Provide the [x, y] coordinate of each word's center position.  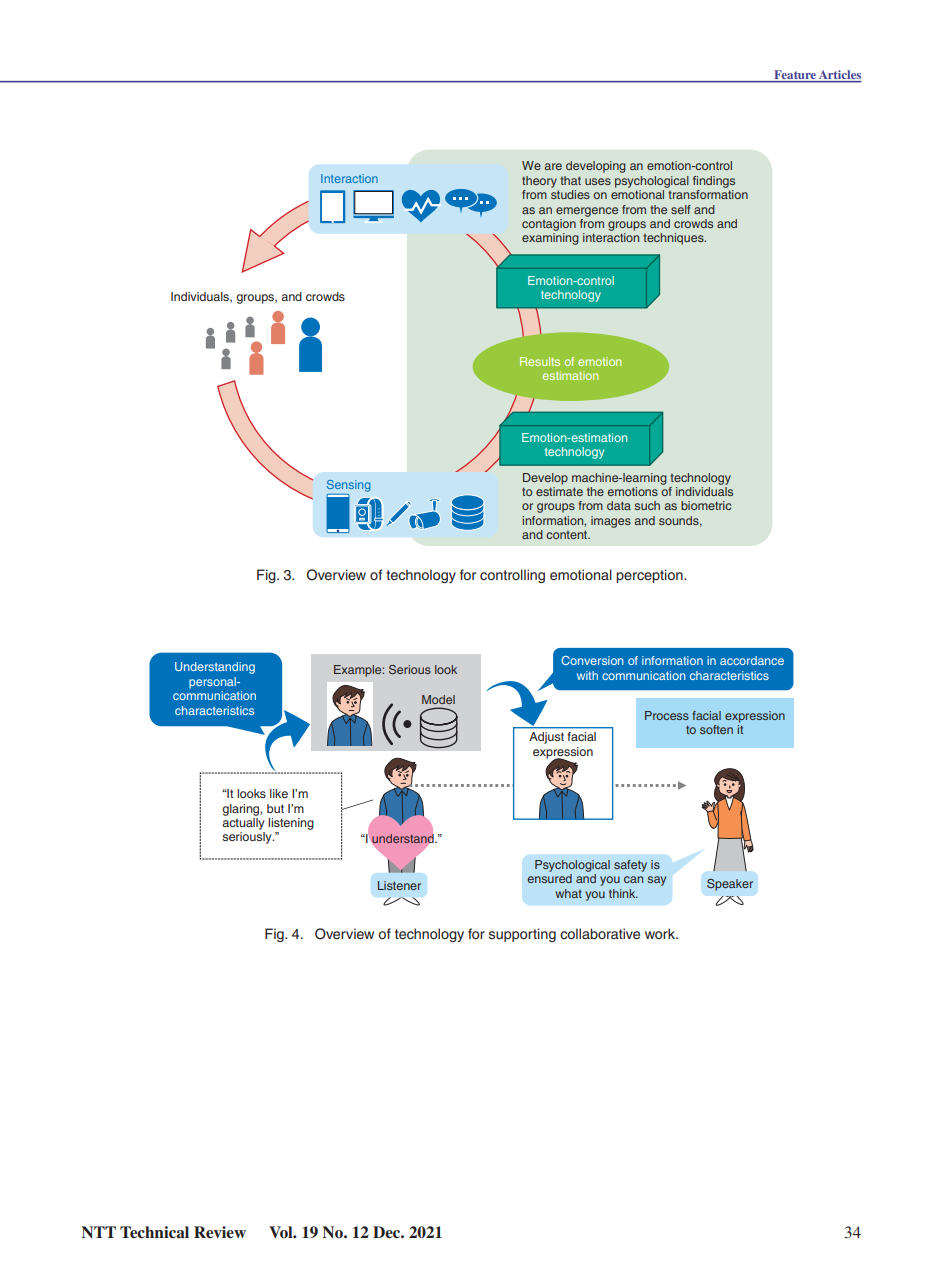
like [279, 793]
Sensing [349, 486]
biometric [706, 505]
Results [540, 361]
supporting [522, 935]
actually [243, 824]
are [553, 166]
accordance [752, 660]
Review [220, 1232]
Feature [795, 76]
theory [539, 182]
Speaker [730, 885]
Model [438, 699]
